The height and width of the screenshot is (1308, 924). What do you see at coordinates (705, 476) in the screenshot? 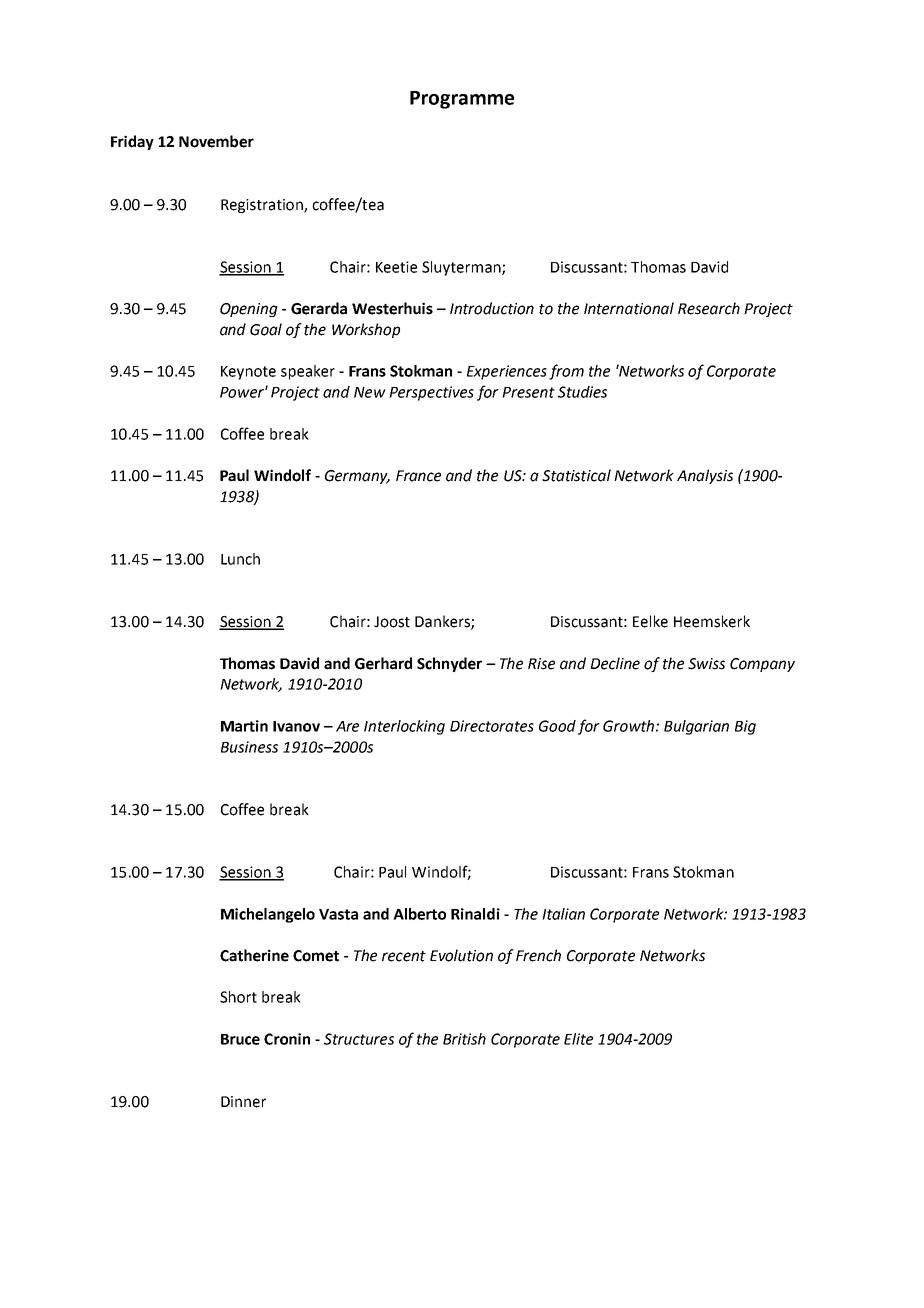
I see `Analysis` at bounding box center [705, 476].
